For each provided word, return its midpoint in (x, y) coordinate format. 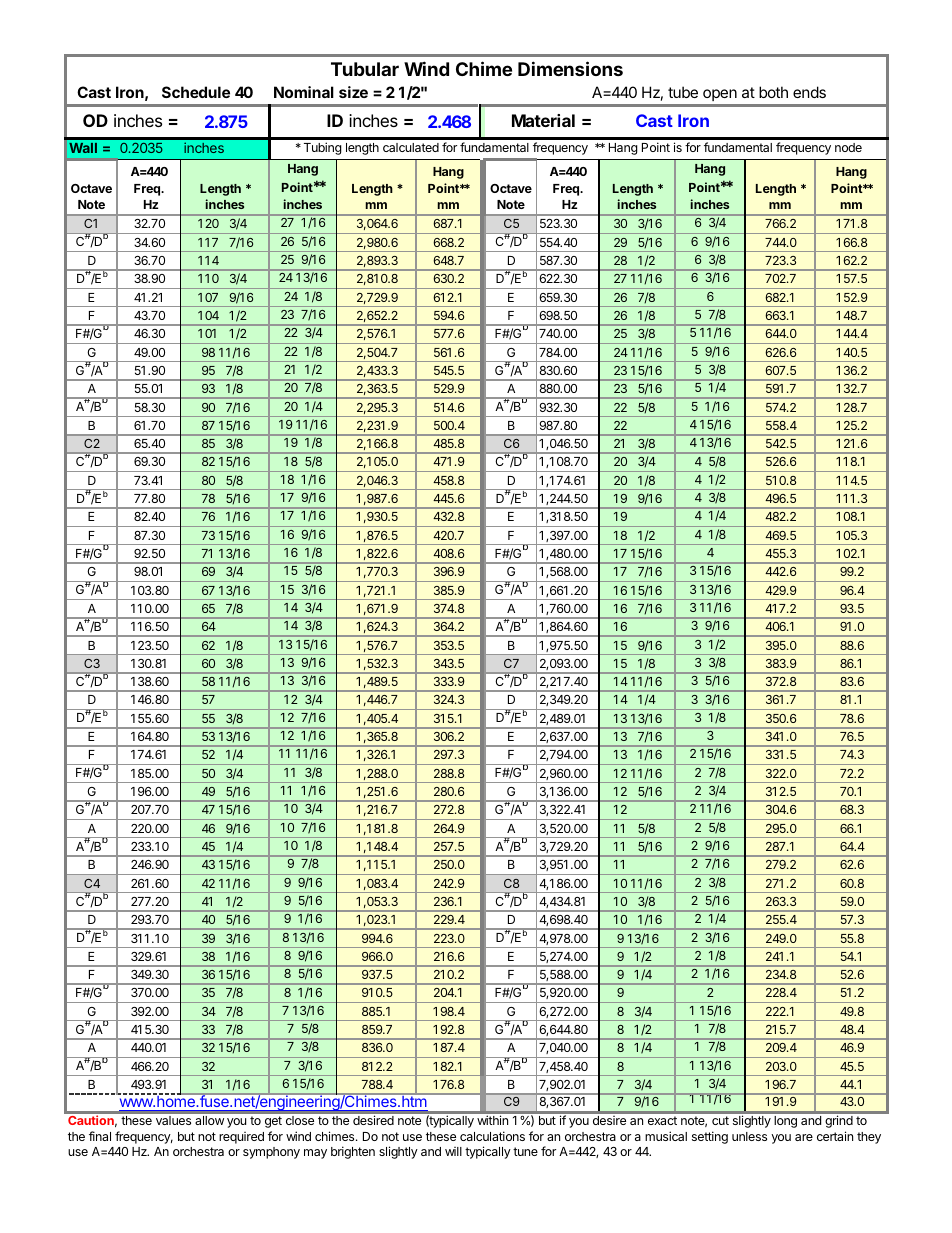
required (241, 1138)
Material (543, 120)
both (773, 92)
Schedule (196, 92)
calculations (492, 1136)
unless (749, 1136)
